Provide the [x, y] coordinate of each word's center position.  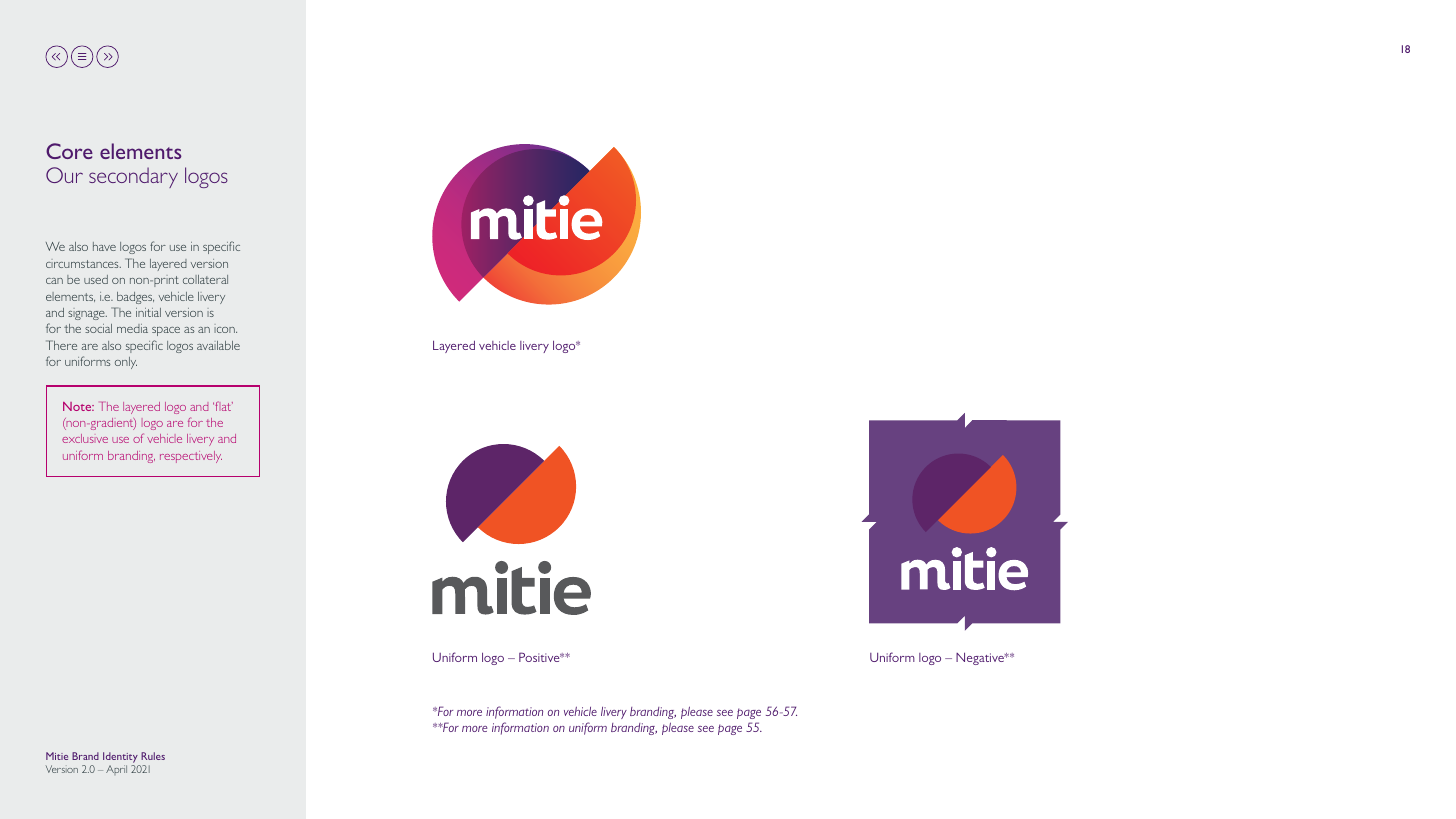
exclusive [85, 438]
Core [69, 151]
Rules [153, 756]
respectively [191, 457]
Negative [981, 658]
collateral [205, 279]
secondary [133, 177]
